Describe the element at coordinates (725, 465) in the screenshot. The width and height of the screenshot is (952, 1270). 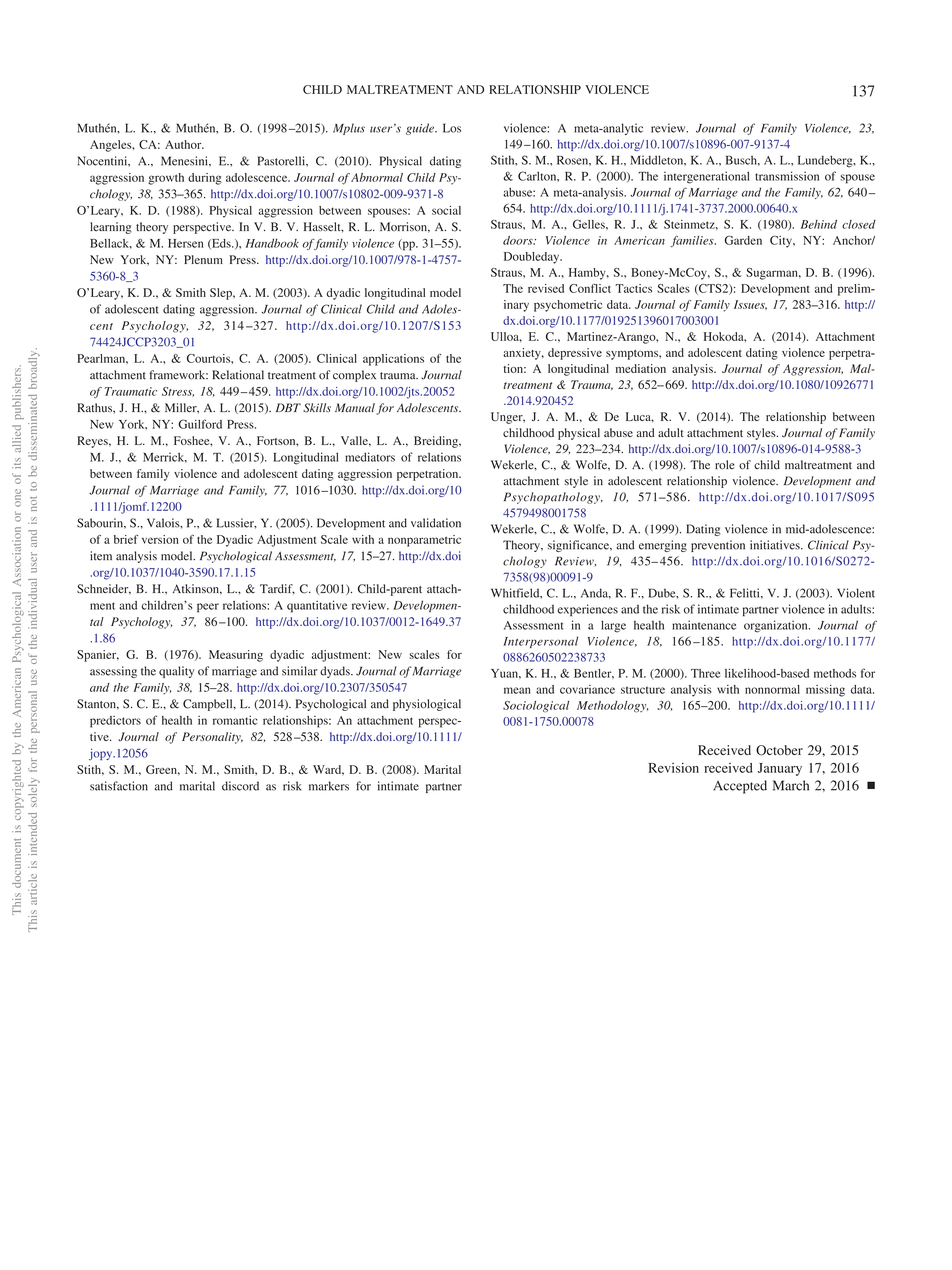
I see `role` at that location.
